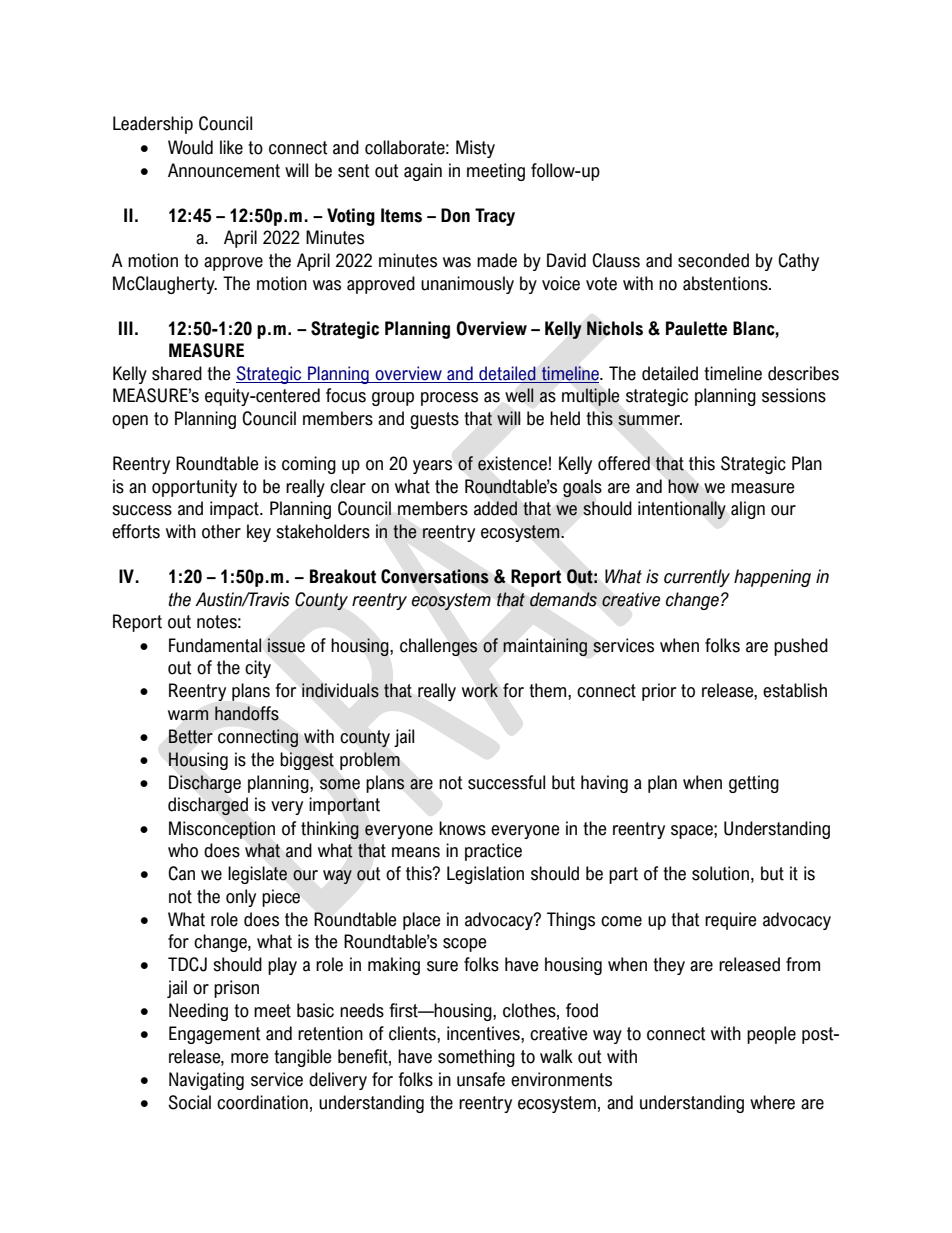 Image resolution: width=952 pixels, height=1233 pixels. Describe the element at coordinates (206, 1081) in the screenshot. I see `Navigating` at that location.
